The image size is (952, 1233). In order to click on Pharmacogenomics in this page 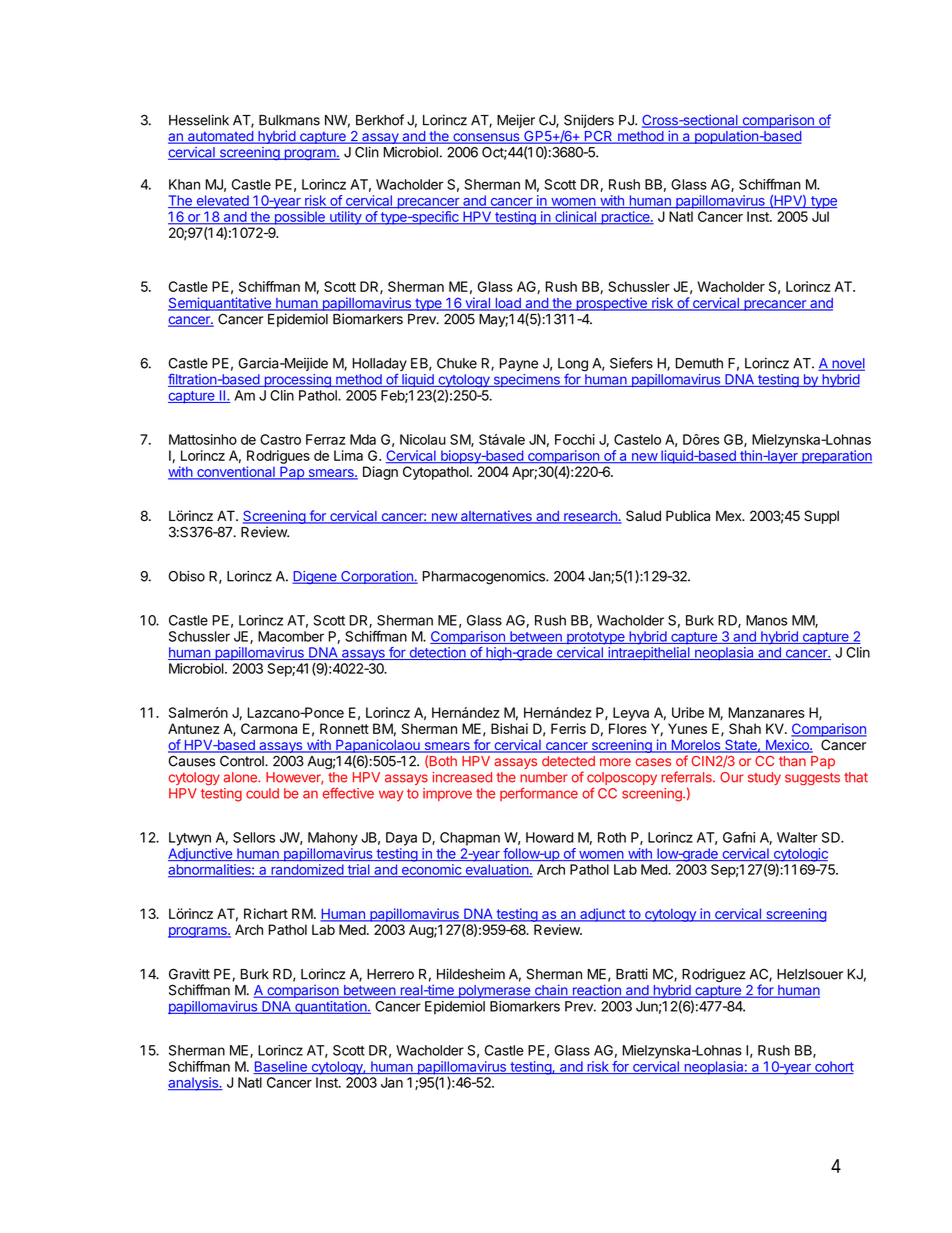, I will do `click(485, 578)`.
